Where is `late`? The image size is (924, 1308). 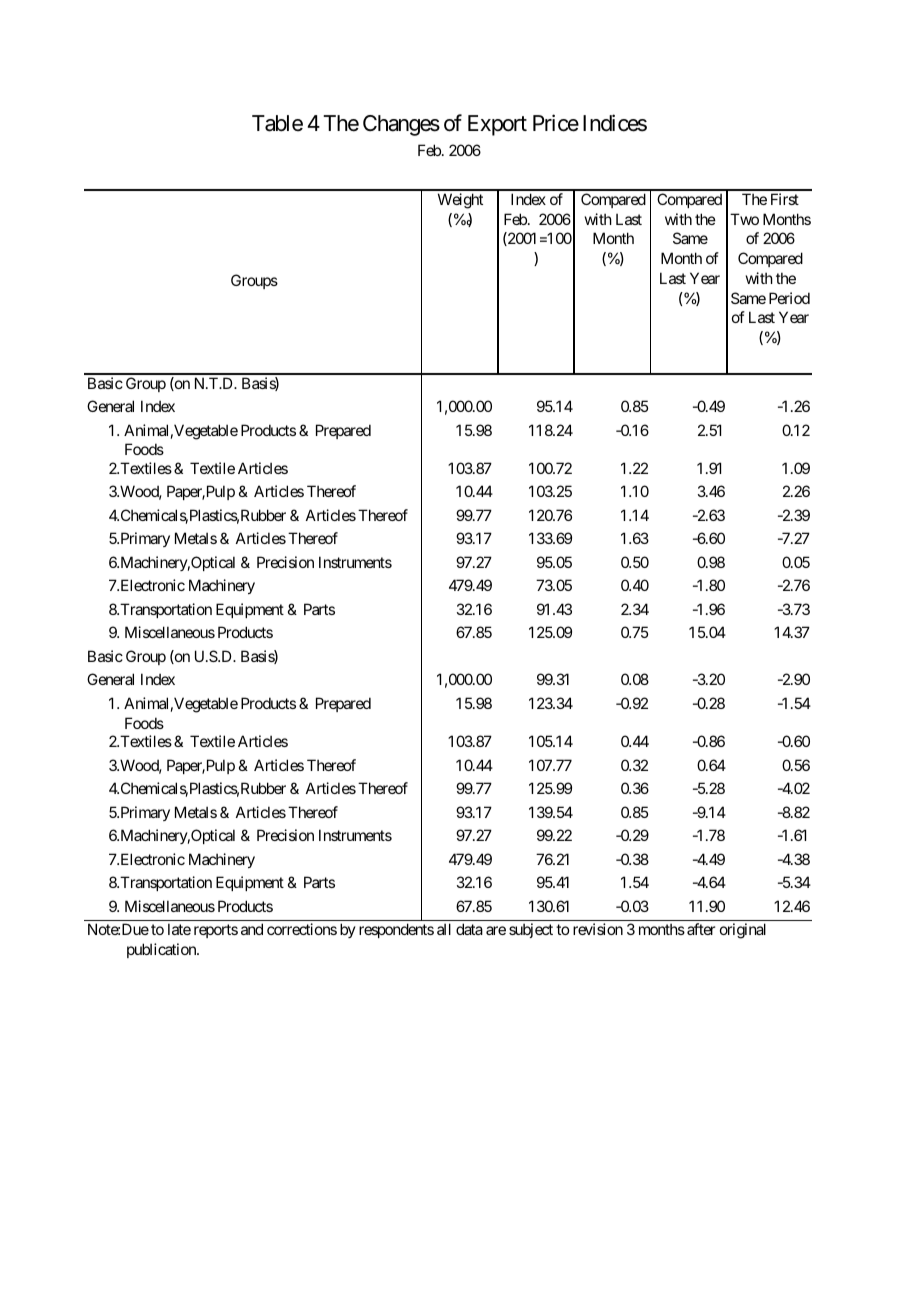
late is located at coordinates (179, 929).
